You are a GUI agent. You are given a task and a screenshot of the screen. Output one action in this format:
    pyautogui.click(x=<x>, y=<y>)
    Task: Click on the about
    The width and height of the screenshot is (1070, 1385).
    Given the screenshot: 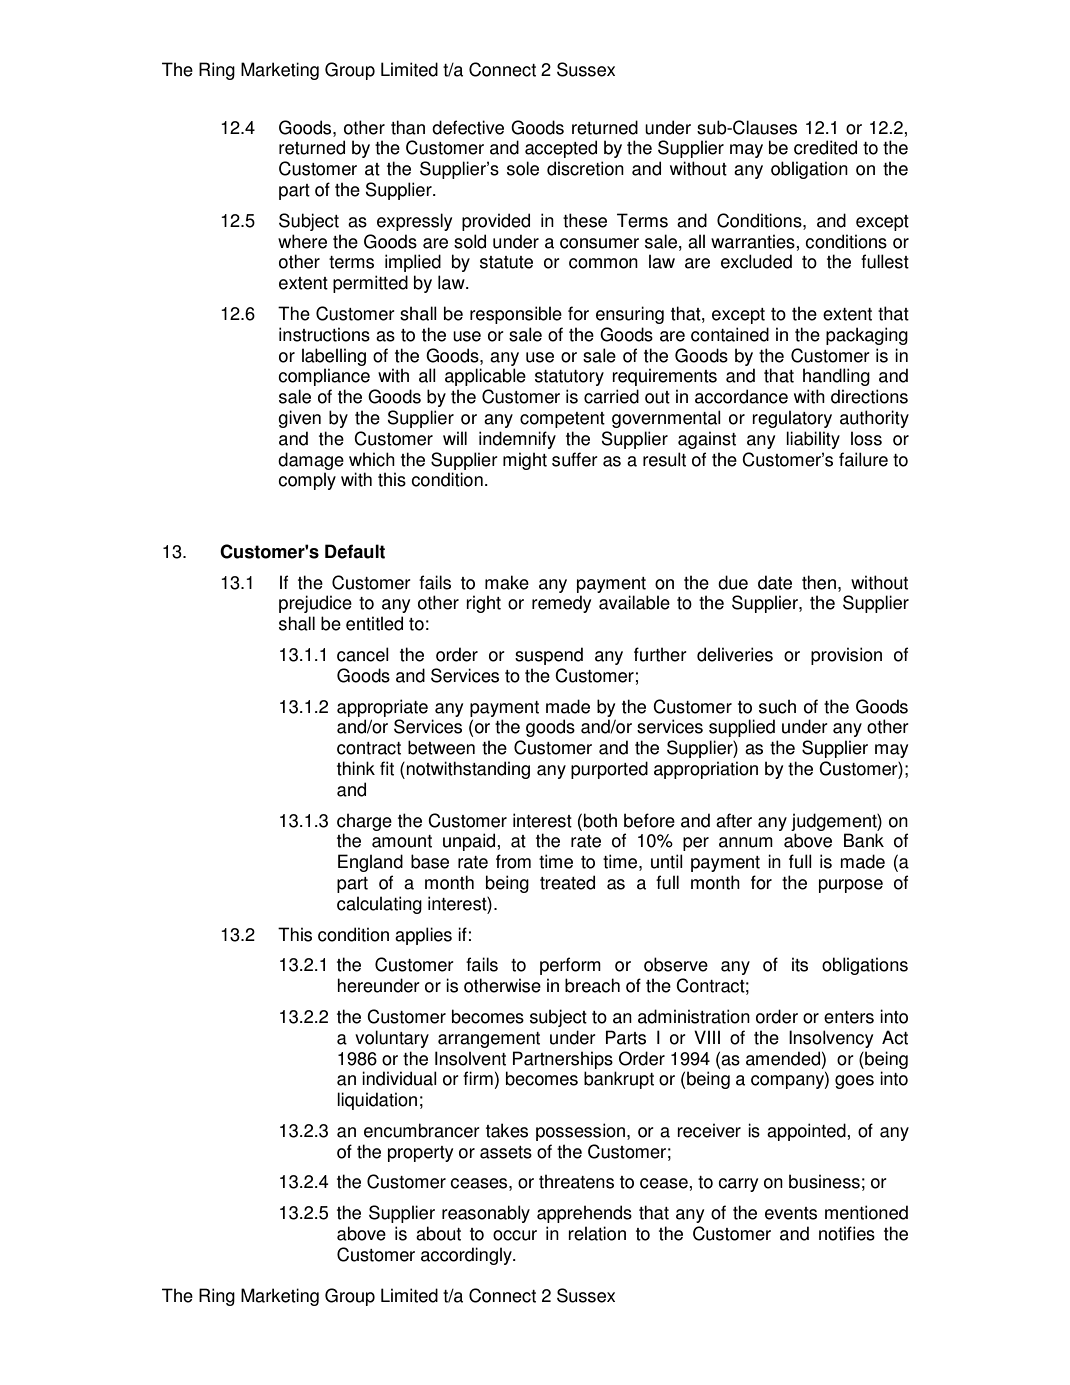 What is the action you would take?
    pyautogui.click(x=438, y=1233)
